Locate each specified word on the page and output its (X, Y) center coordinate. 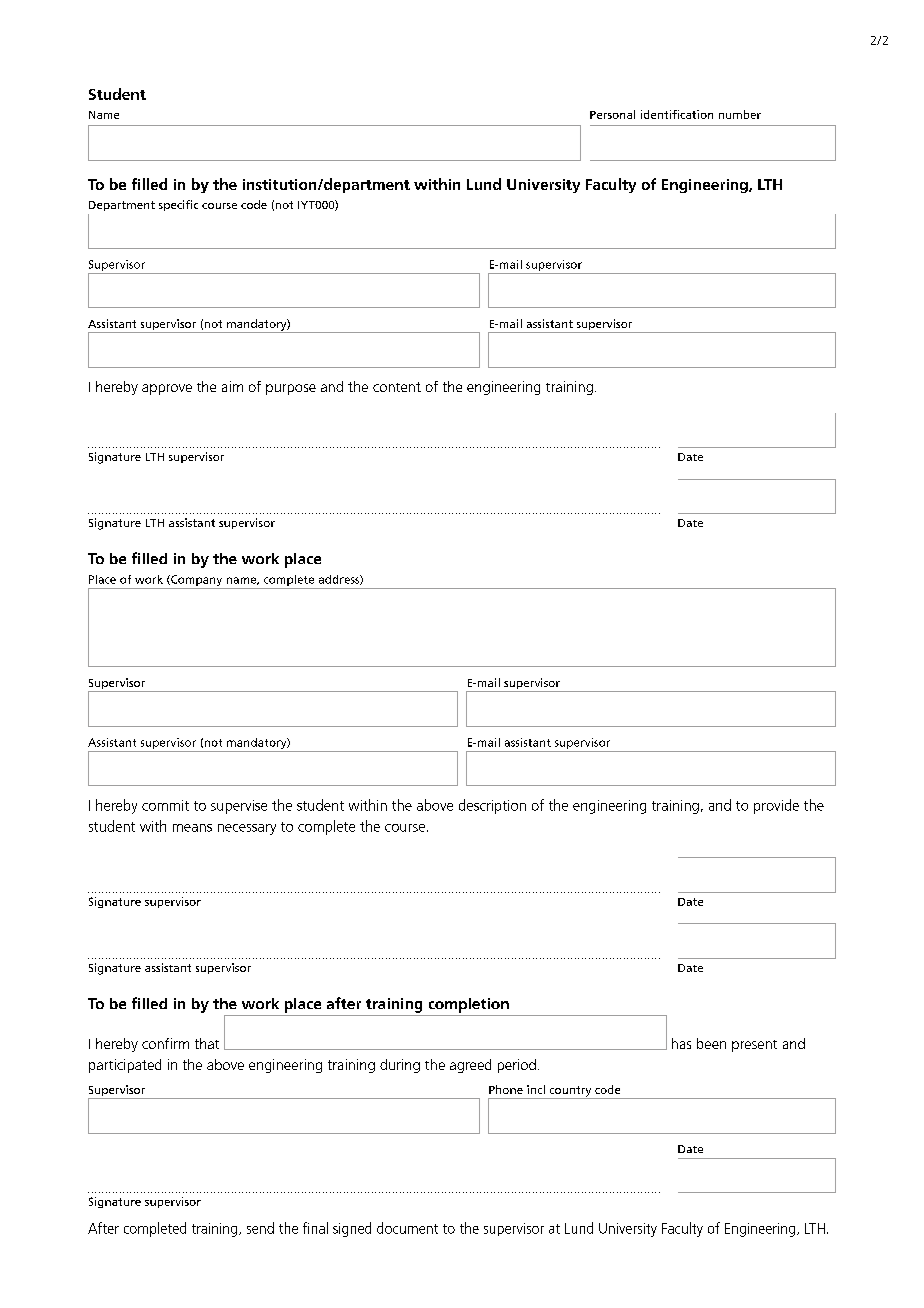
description (492, 806)
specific (178, 205)
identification (677, 114)
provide (776, 806)
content (397, 387)
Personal (612, 114)
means (192, 828)
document (407, 1228)
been (711, 1043)
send (260, 1228)
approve (167, 389)
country (570, 1092)
